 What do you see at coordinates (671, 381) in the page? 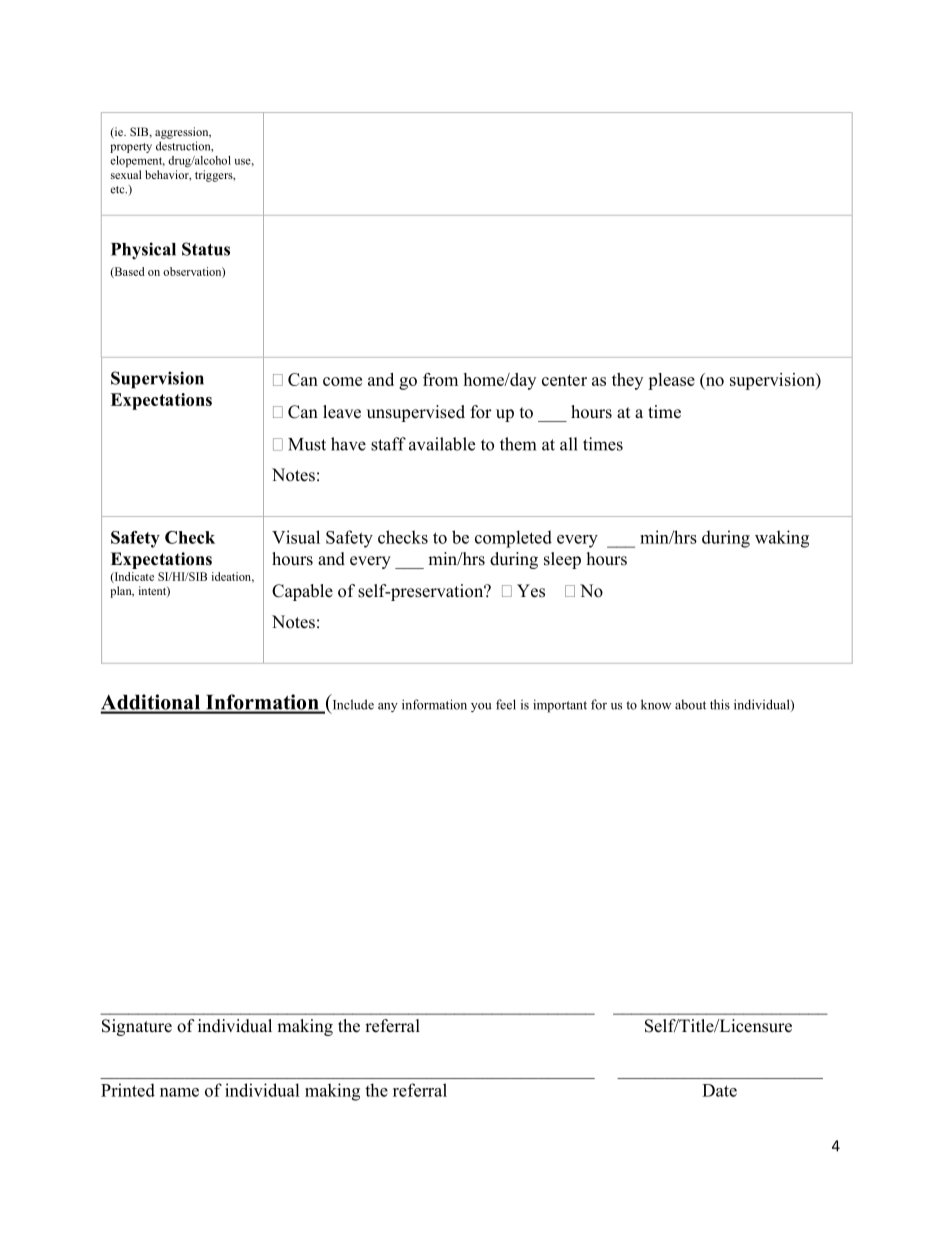
I see `please` at bounding box center [671, 381].
